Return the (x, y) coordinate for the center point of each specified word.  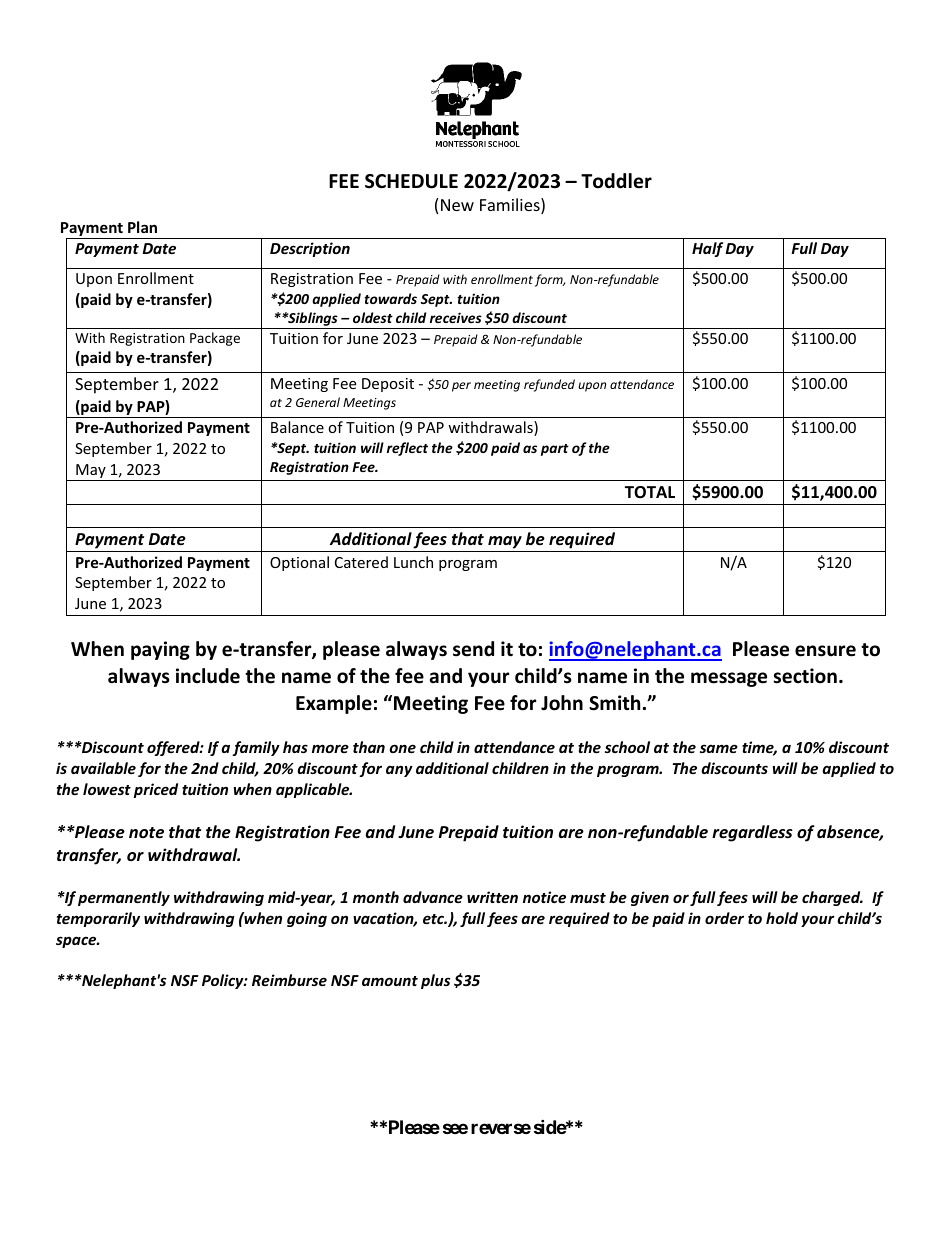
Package (215, 339)
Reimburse (289, 980)
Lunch (413, 562)
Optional (299, 563)
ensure (825, 651)
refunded (549, 385)
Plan (142, 227)
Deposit (388, 385)
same (719, 748)
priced (156, 790)
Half (707, 249)
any (399, 771)
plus (435, 981)
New (457, 205)
